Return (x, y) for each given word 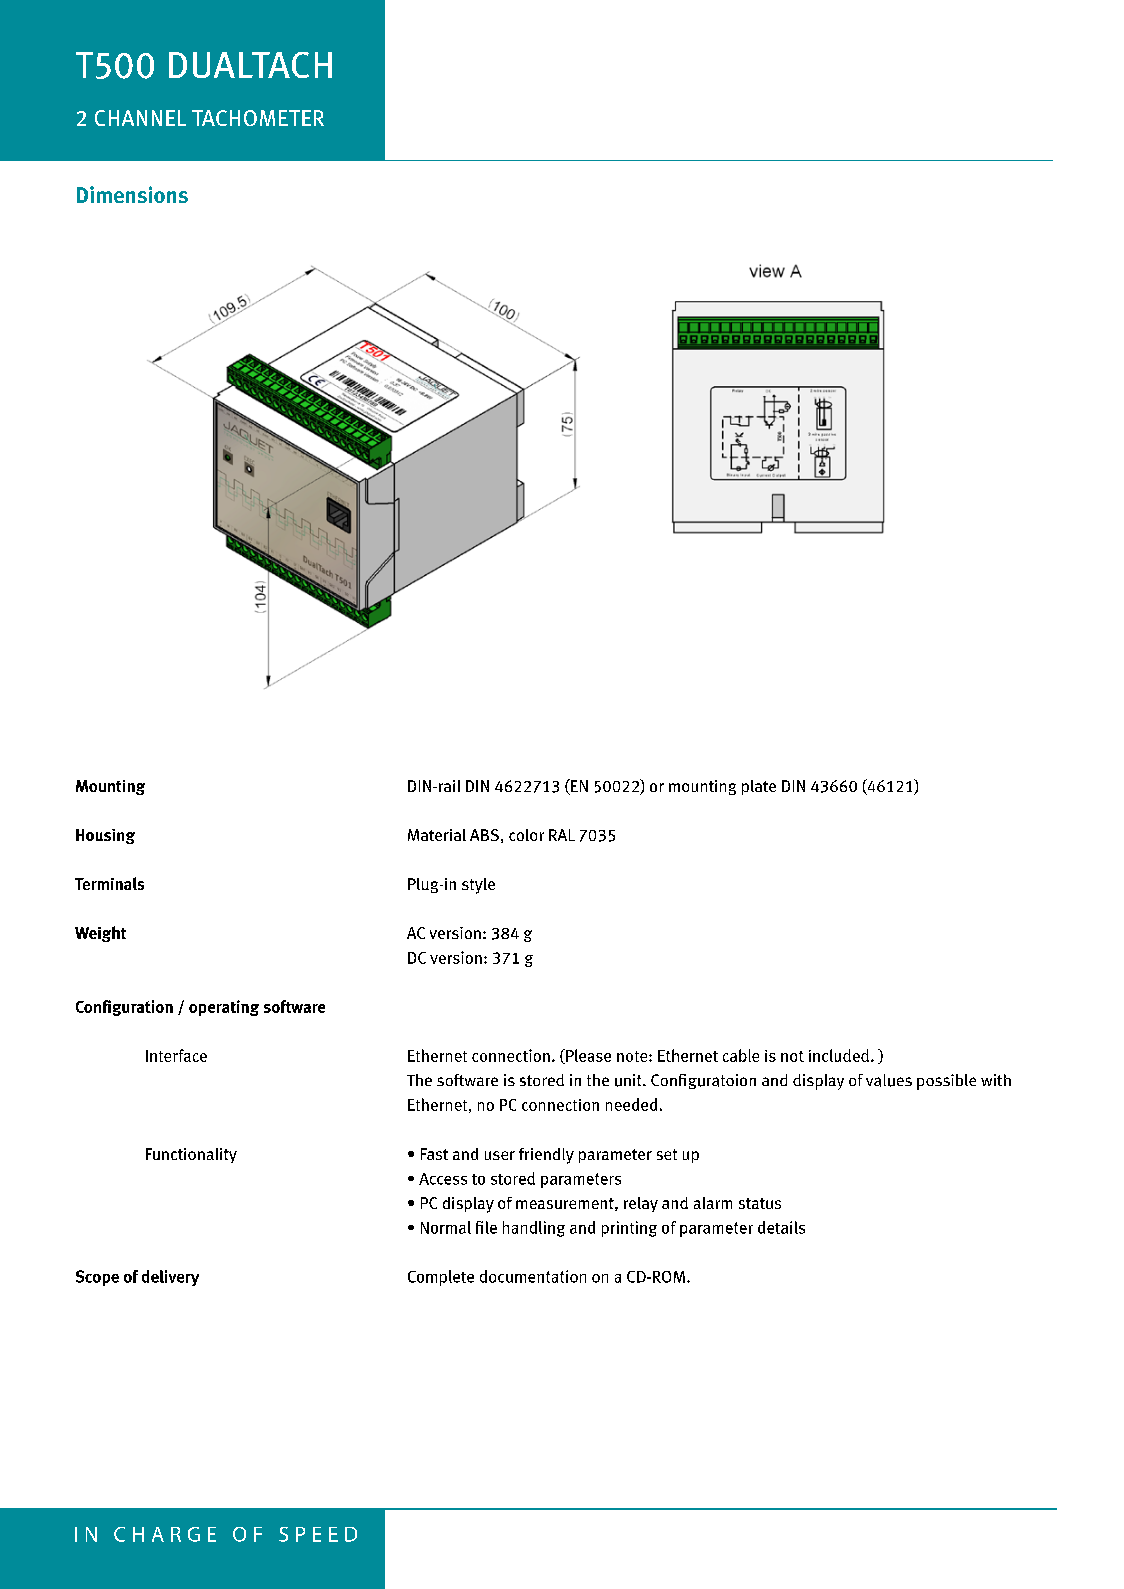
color (526, 835)
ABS (484, 835)
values (889, 1080)
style (478, 886)
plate (759, 787)
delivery (170, 1278)
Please (587, 1056)
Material (437, 835)
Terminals (109, 883)
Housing (105, 836)
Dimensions (132, 194)
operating (224, 1008)
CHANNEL (140, 118)
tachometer (258, 118)
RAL (562, 835)
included (839, 1055)
